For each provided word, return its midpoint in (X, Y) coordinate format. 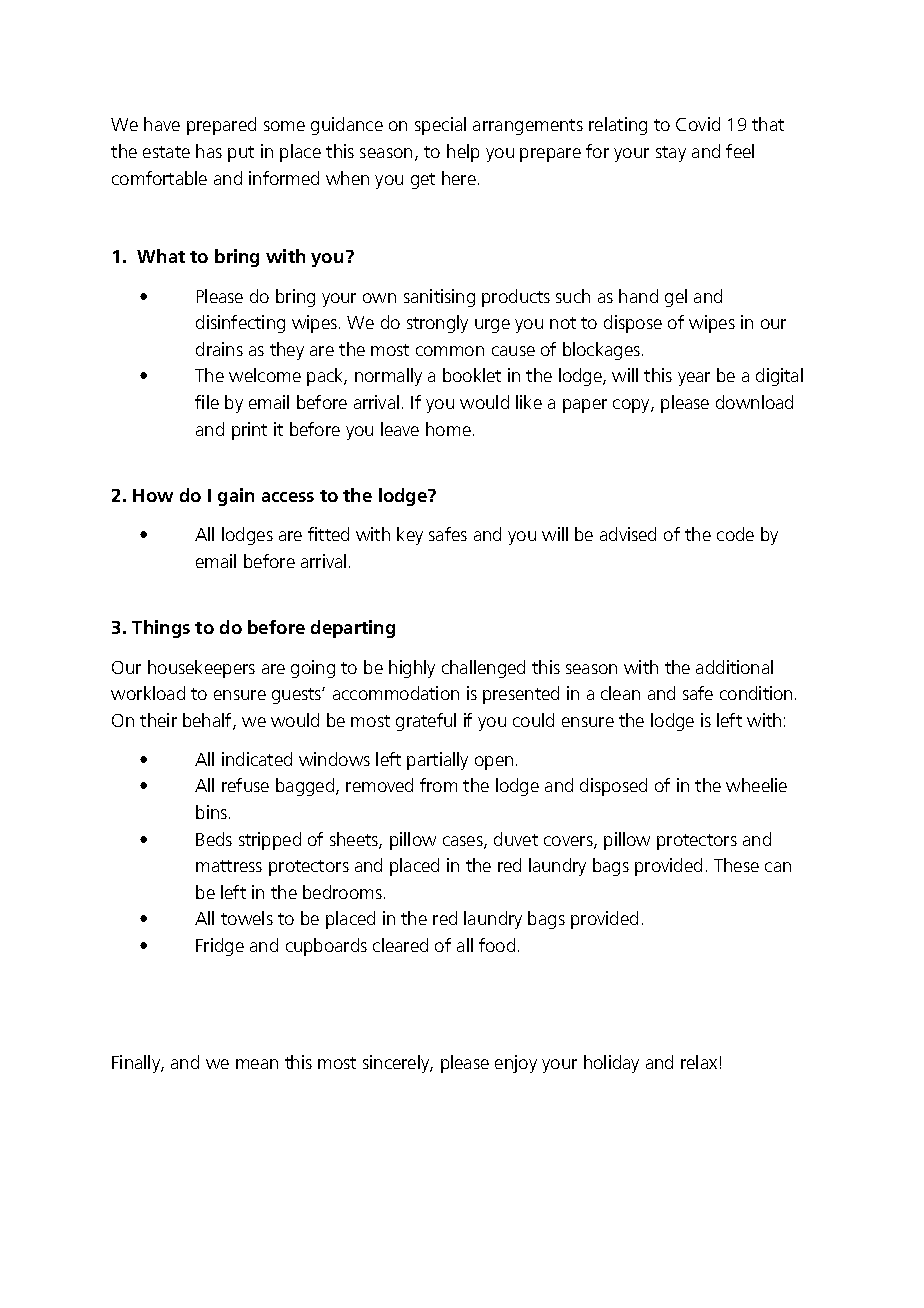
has (209, 151)
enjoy (516, 1064)
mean (257, 1064)
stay (671, 154)
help (463, 153)
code (735, 534)
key (410, 536)
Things (161, 629)
